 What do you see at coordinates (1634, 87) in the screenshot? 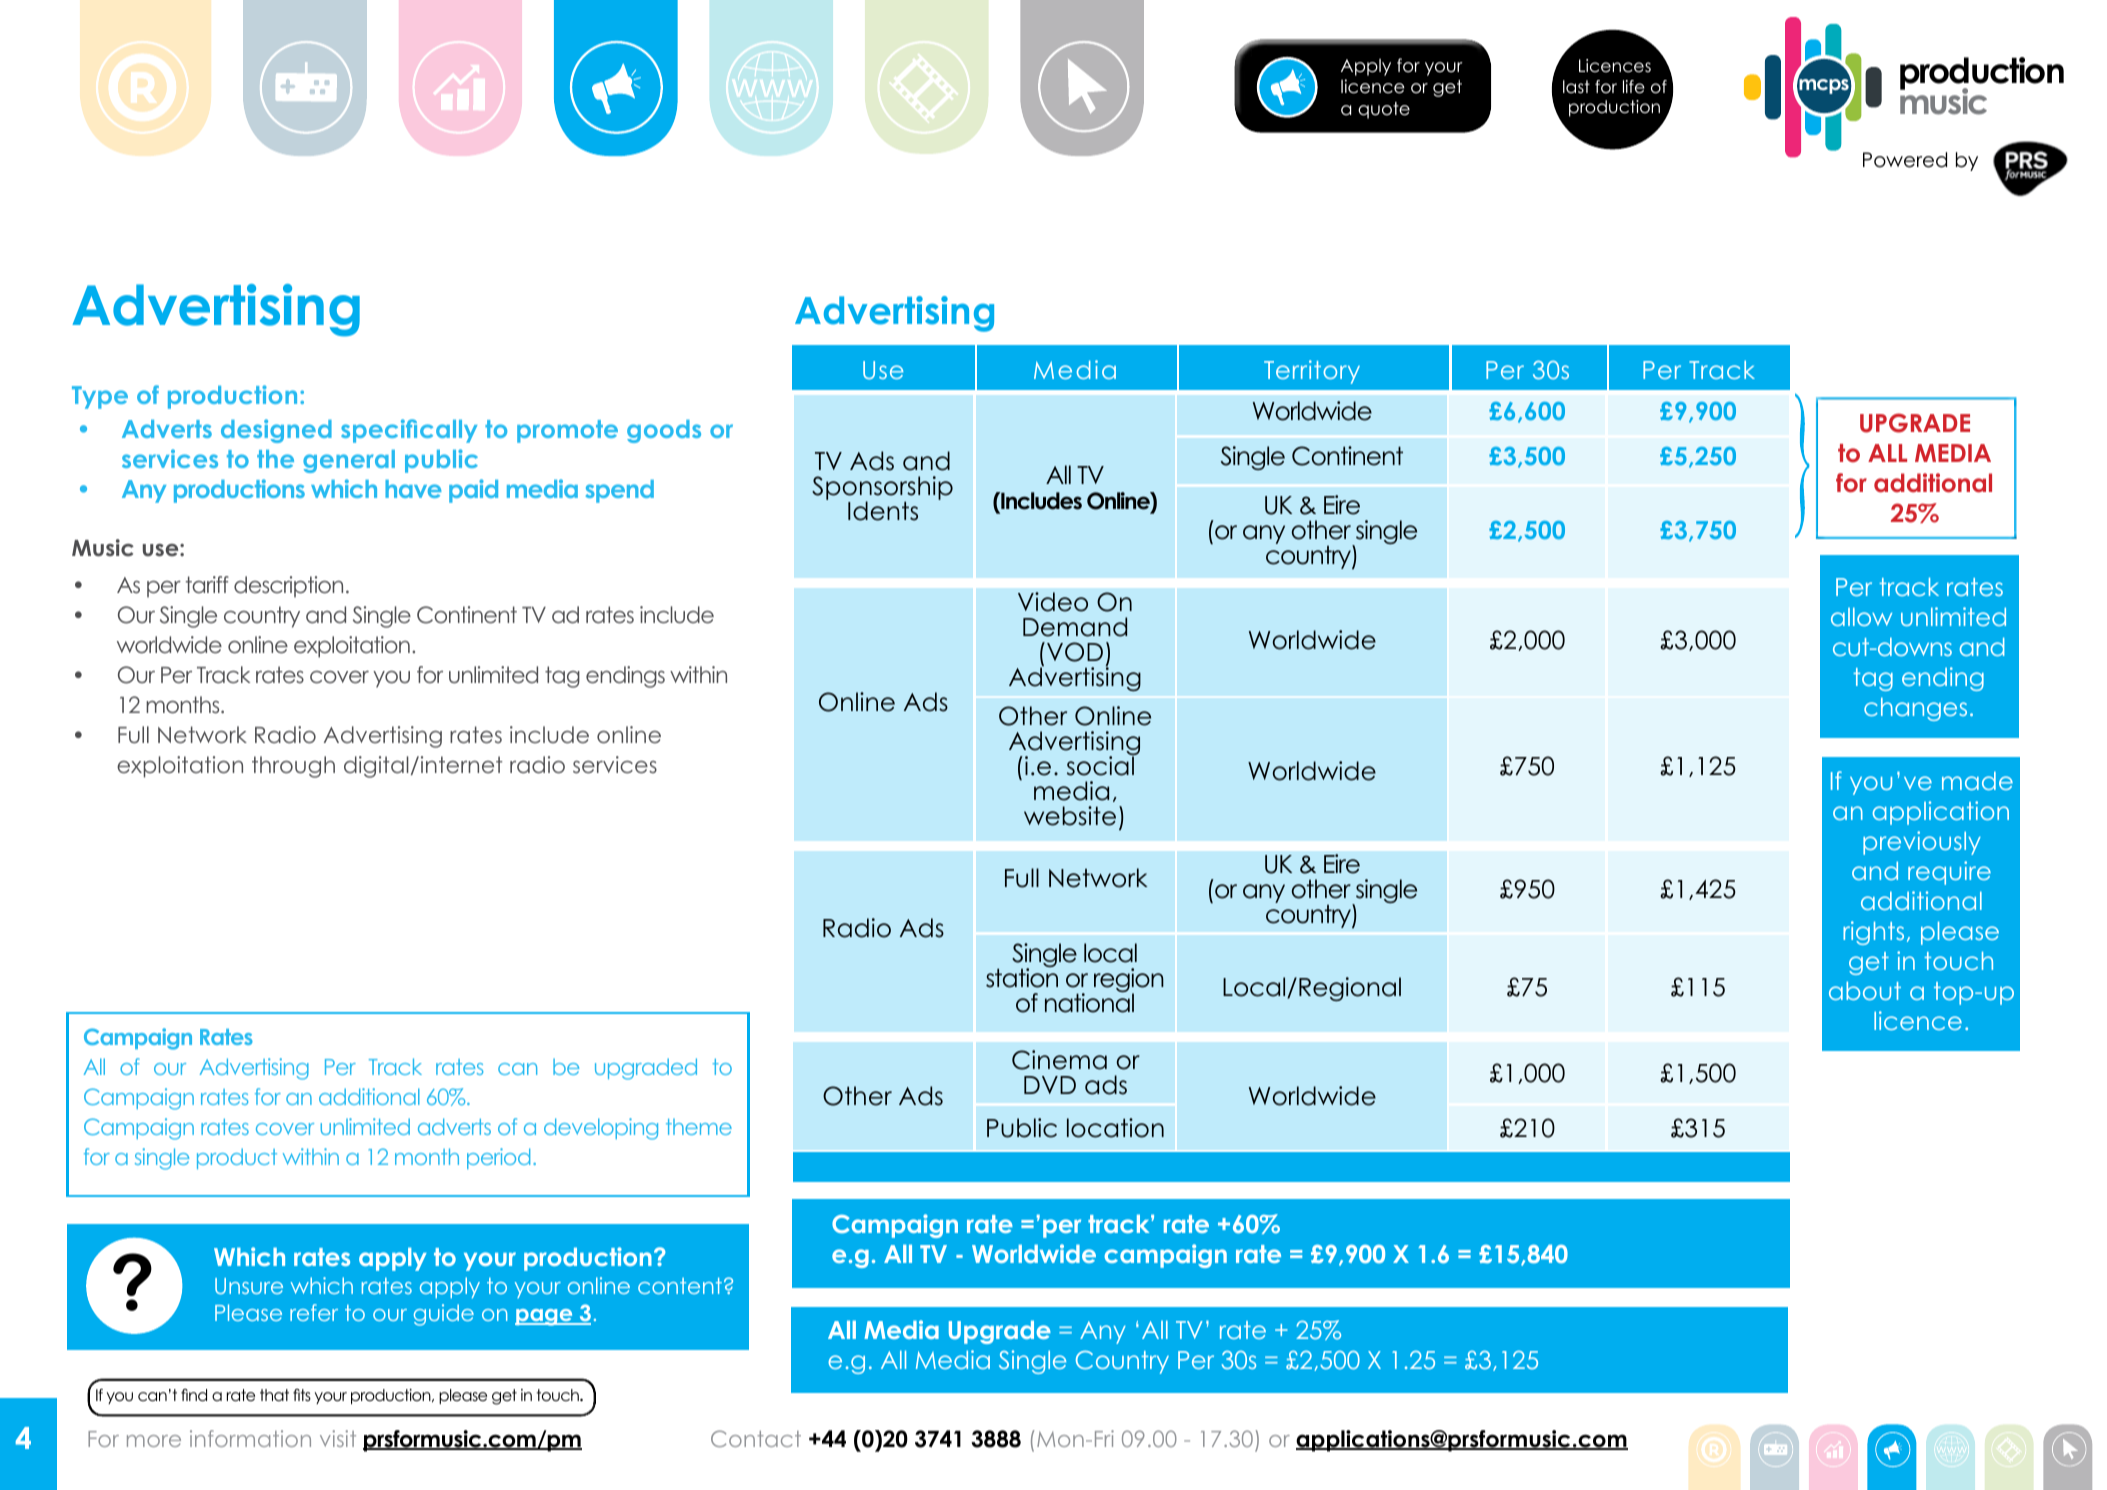
I see `life` at bounding box center [1634, 87].
